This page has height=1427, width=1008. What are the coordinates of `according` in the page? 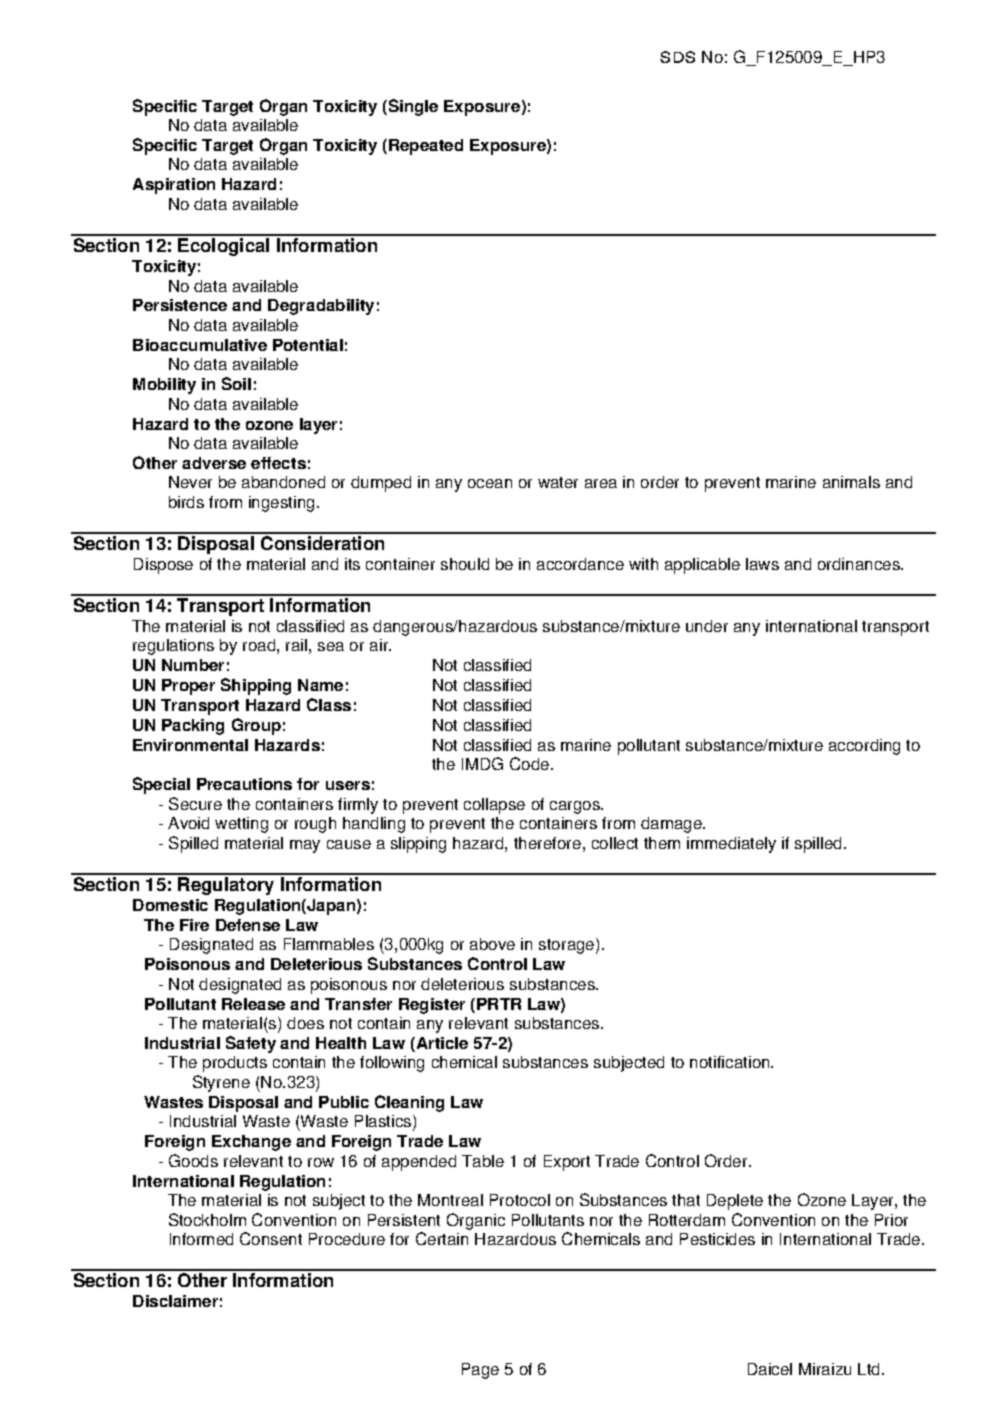 It's located at (864, 747).
